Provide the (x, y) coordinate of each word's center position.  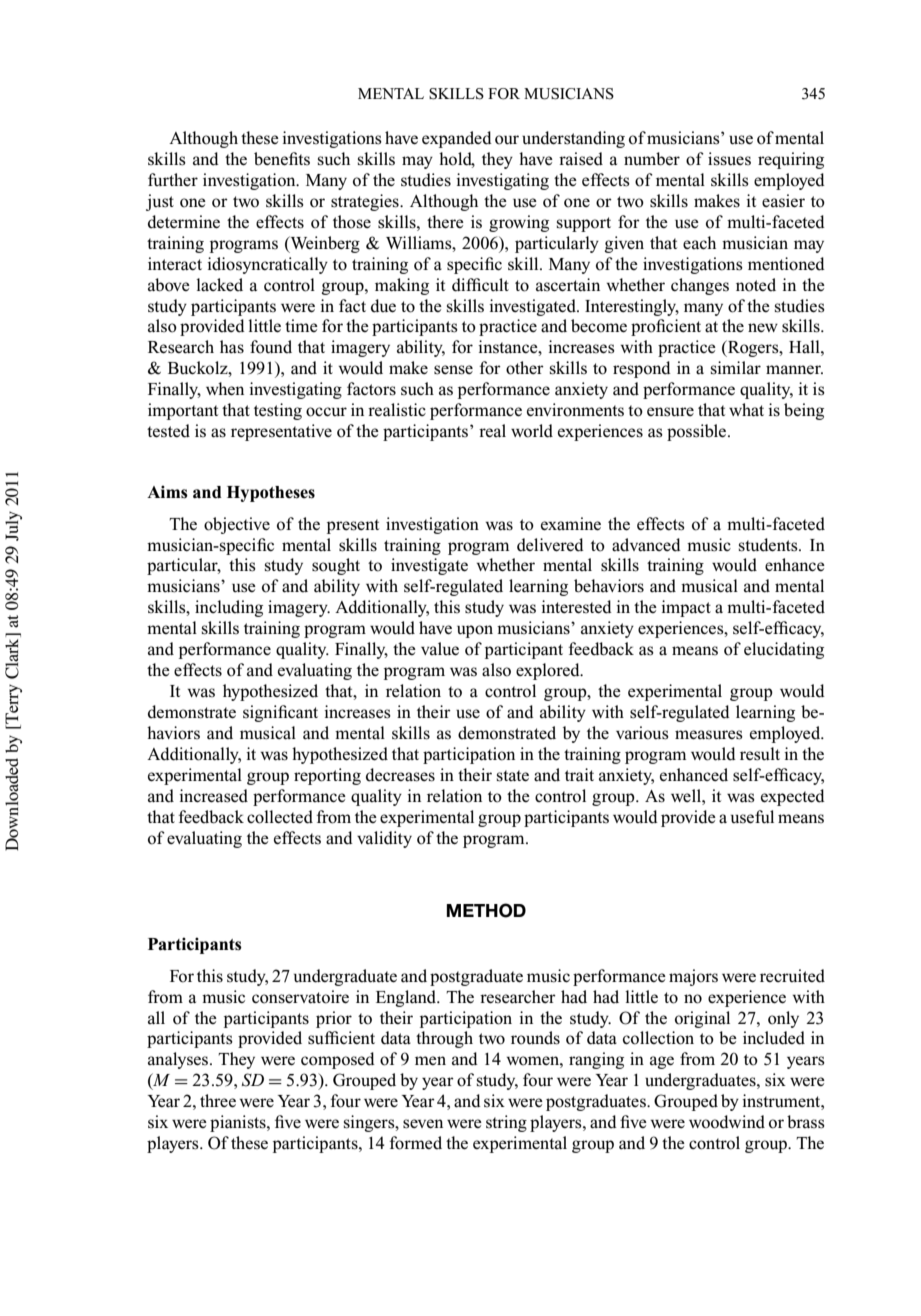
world (532, 431)
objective (237, 525)
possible (698, 432)
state (513, 776)
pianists (239, 1123)
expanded (457, 139)
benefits (282, 159)
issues (729, 159)
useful (752, 817)
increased (213, 796)
